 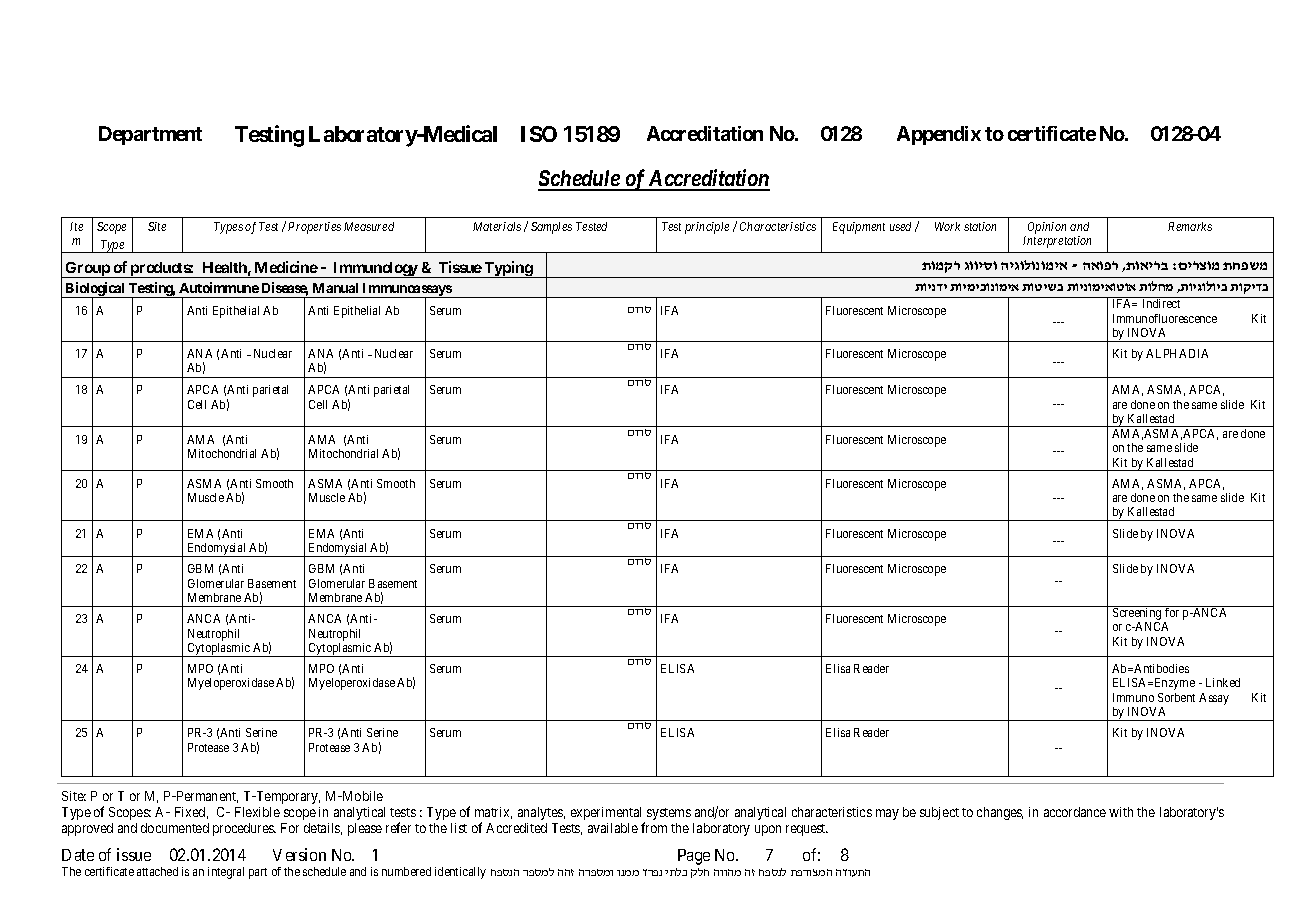 I want to click on Appendix, so click(x=939, y=135).
